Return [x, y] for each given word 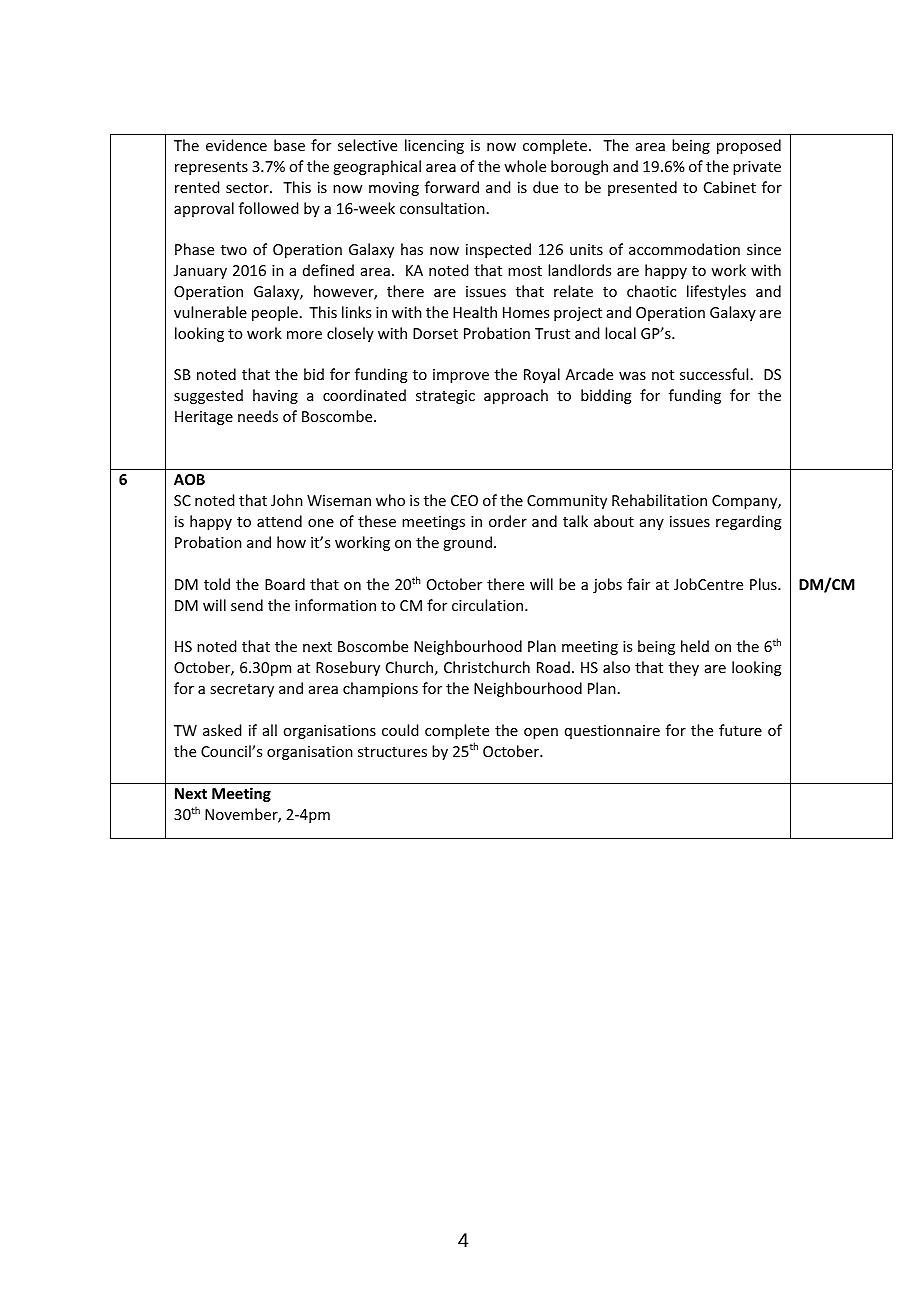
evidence [236, 145]
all [270, 730]
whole [525, 166]
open [541, 733]
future [740, 730]
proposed [749, 146]
